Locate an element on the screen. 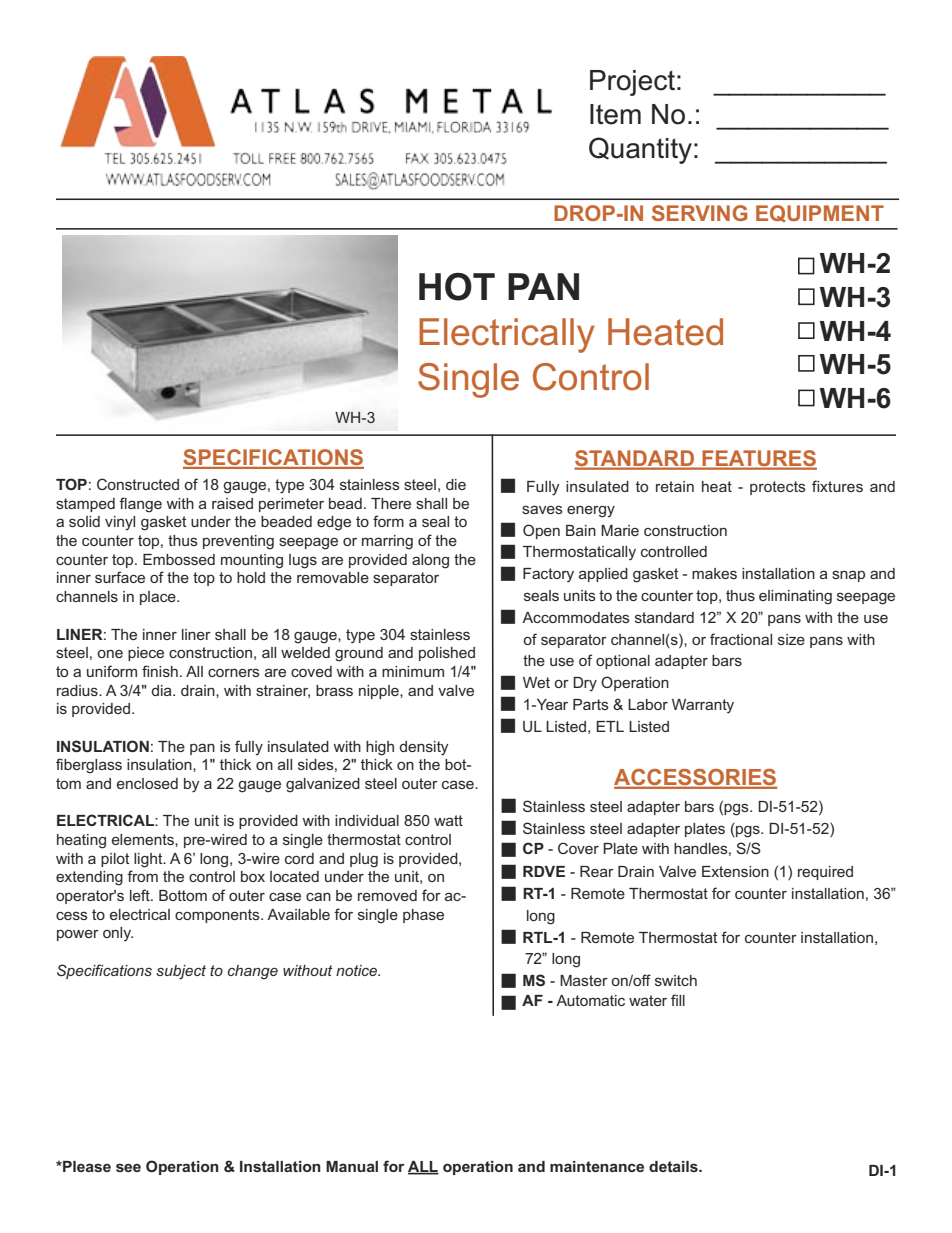 The height and width of the screenshot is (1233, 952). details is located at coordinates (674, 1166).
